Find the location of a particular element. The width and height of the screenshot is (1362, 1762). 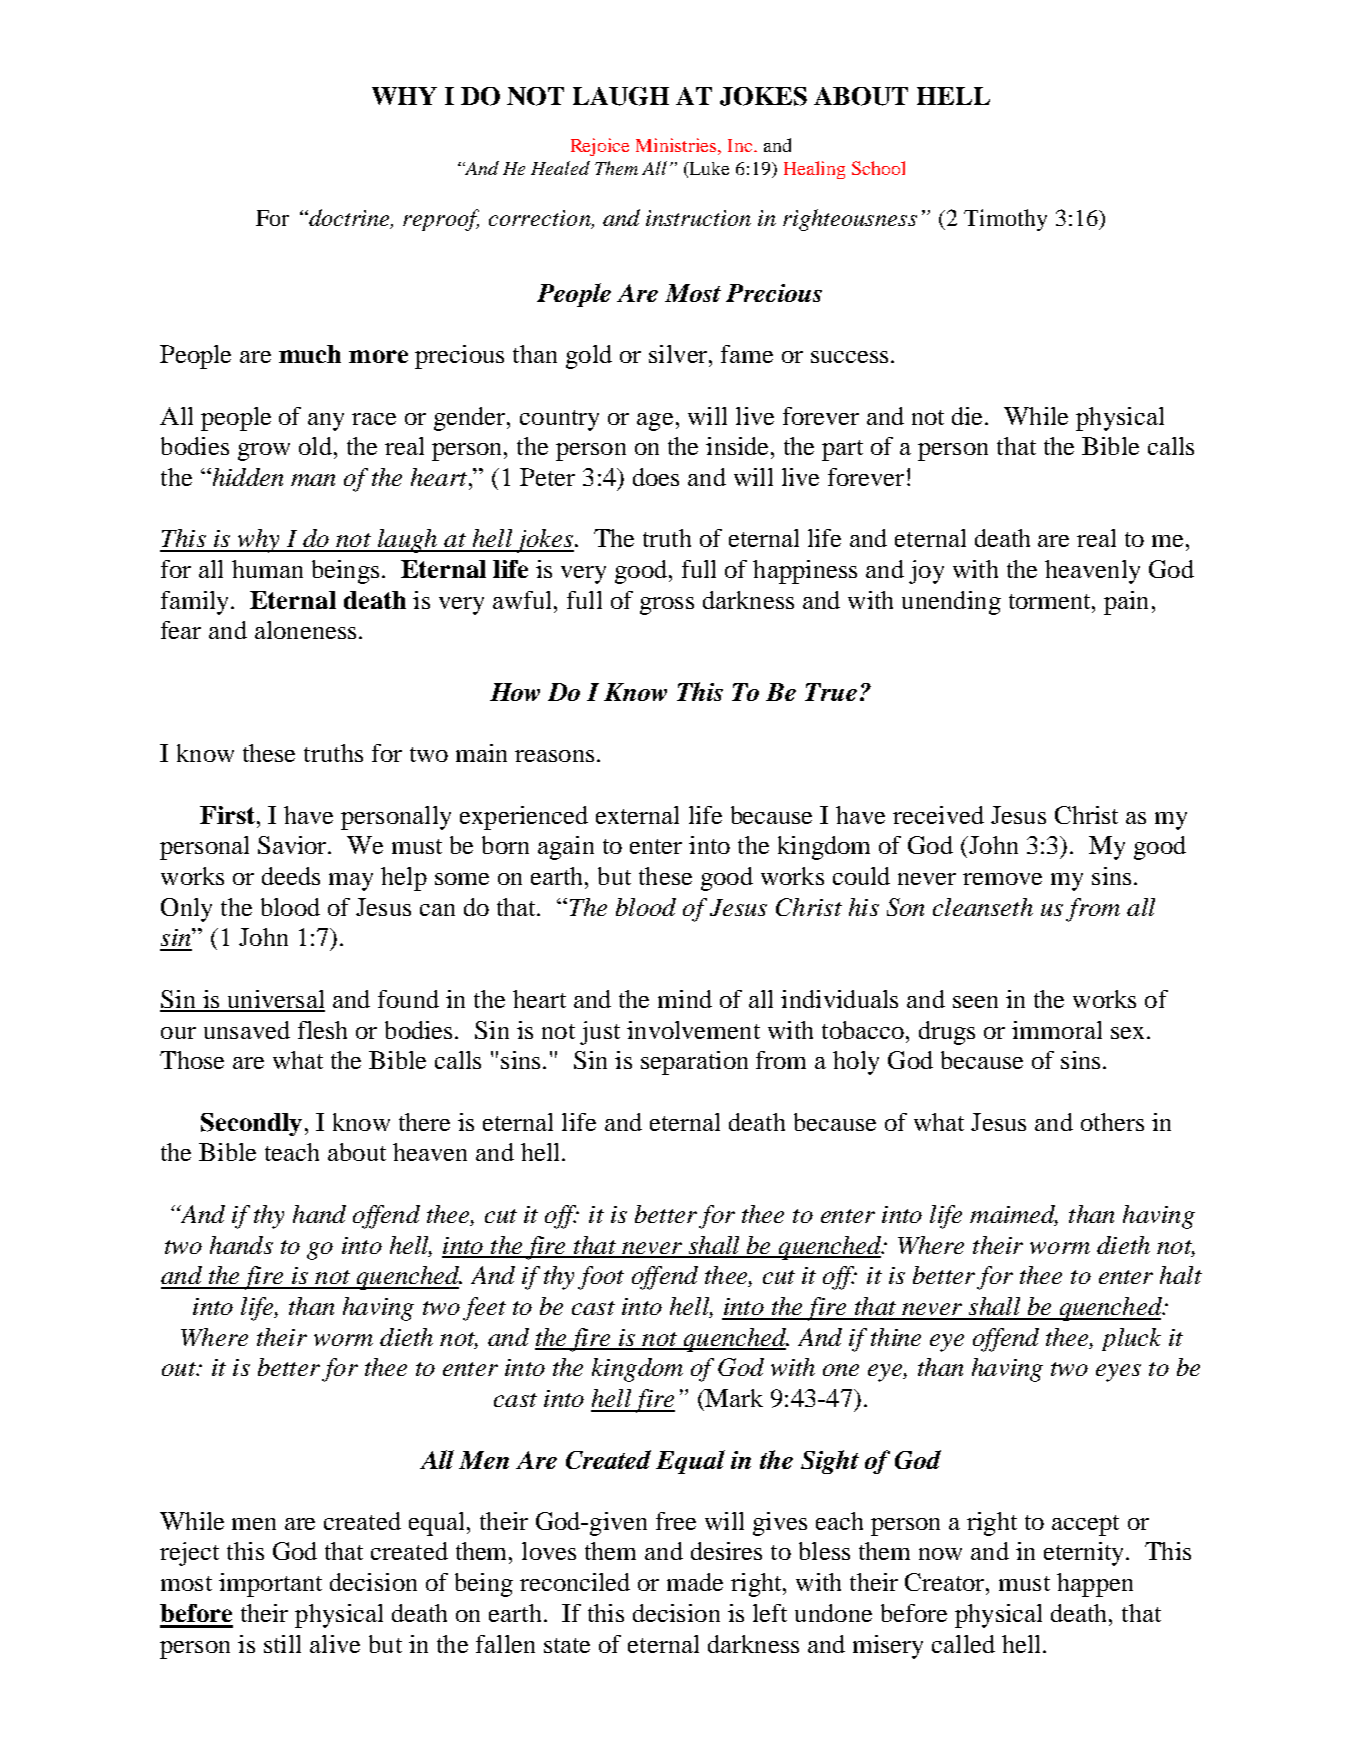

torment is located at coordinates (1051, 601).
